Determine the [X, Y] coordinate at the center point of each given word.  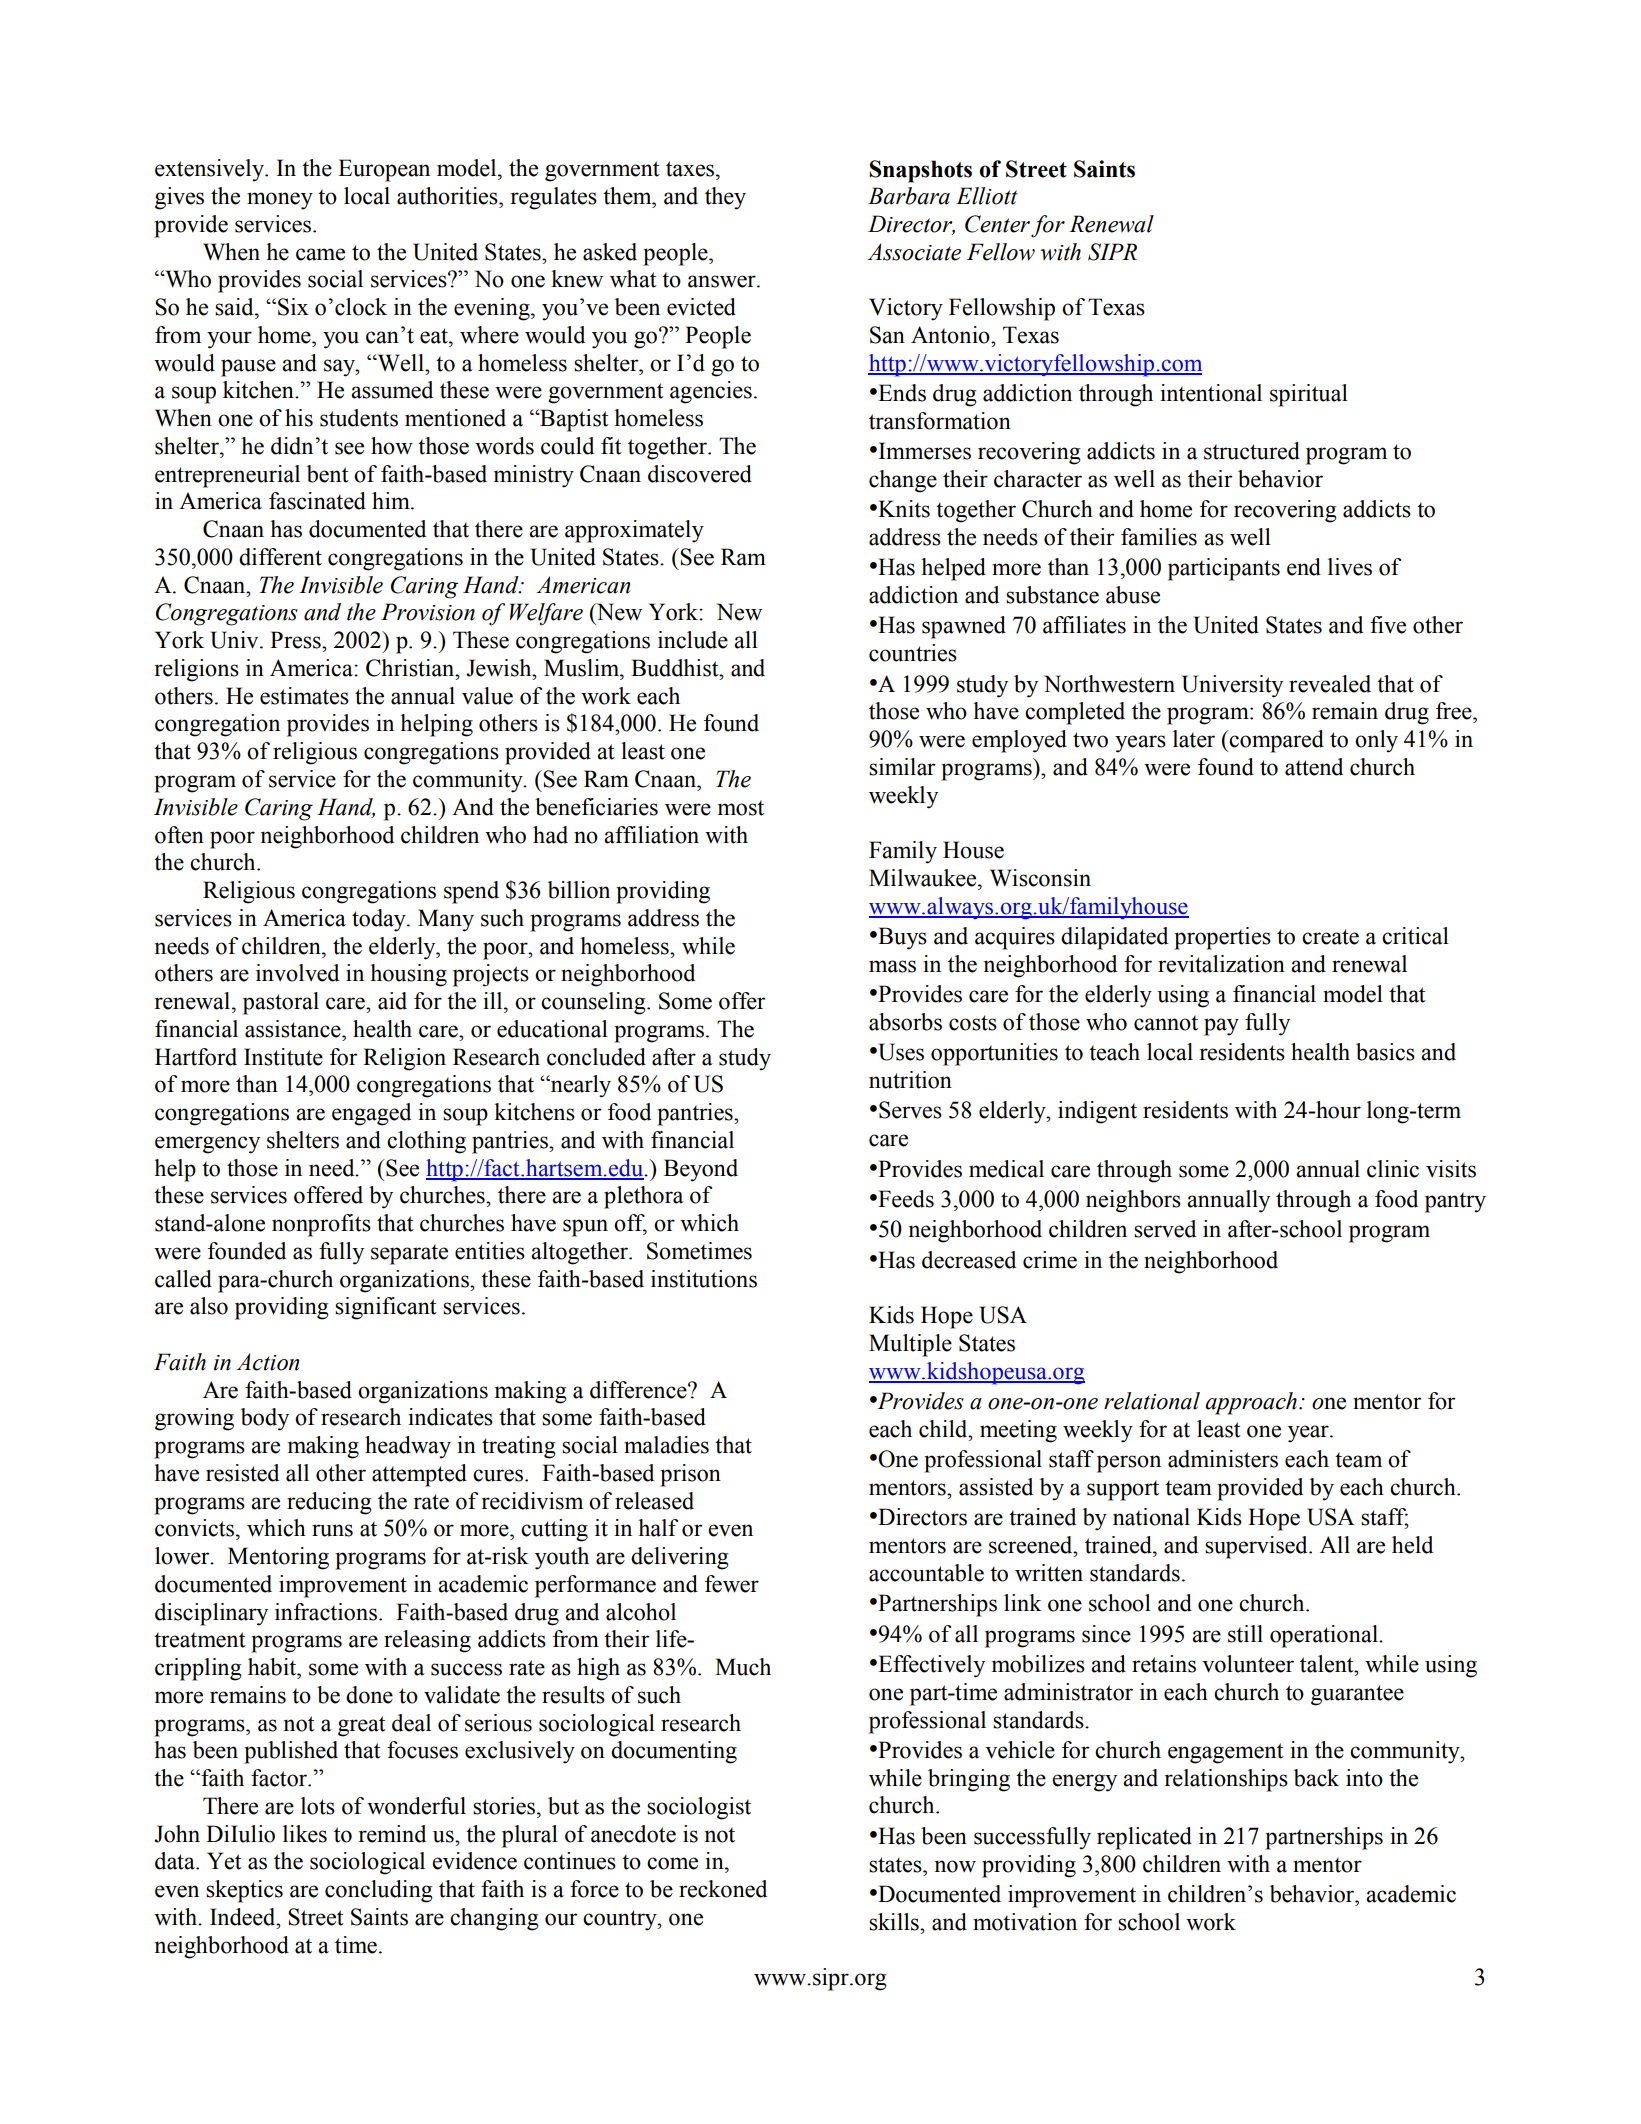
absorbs [905, 1022]
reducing [329, 1503]
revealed [1330, 684]
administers [1223, 1459]
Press [296, 640]
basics [1385, 1052]
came [320, 254]
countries [913, 653]
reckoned [723, 1889]
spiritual [1309, 395]
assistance [294, 1029]
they [725, 198]
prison [690, 1475]
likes [305, 1834]
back [1316, 1778]
